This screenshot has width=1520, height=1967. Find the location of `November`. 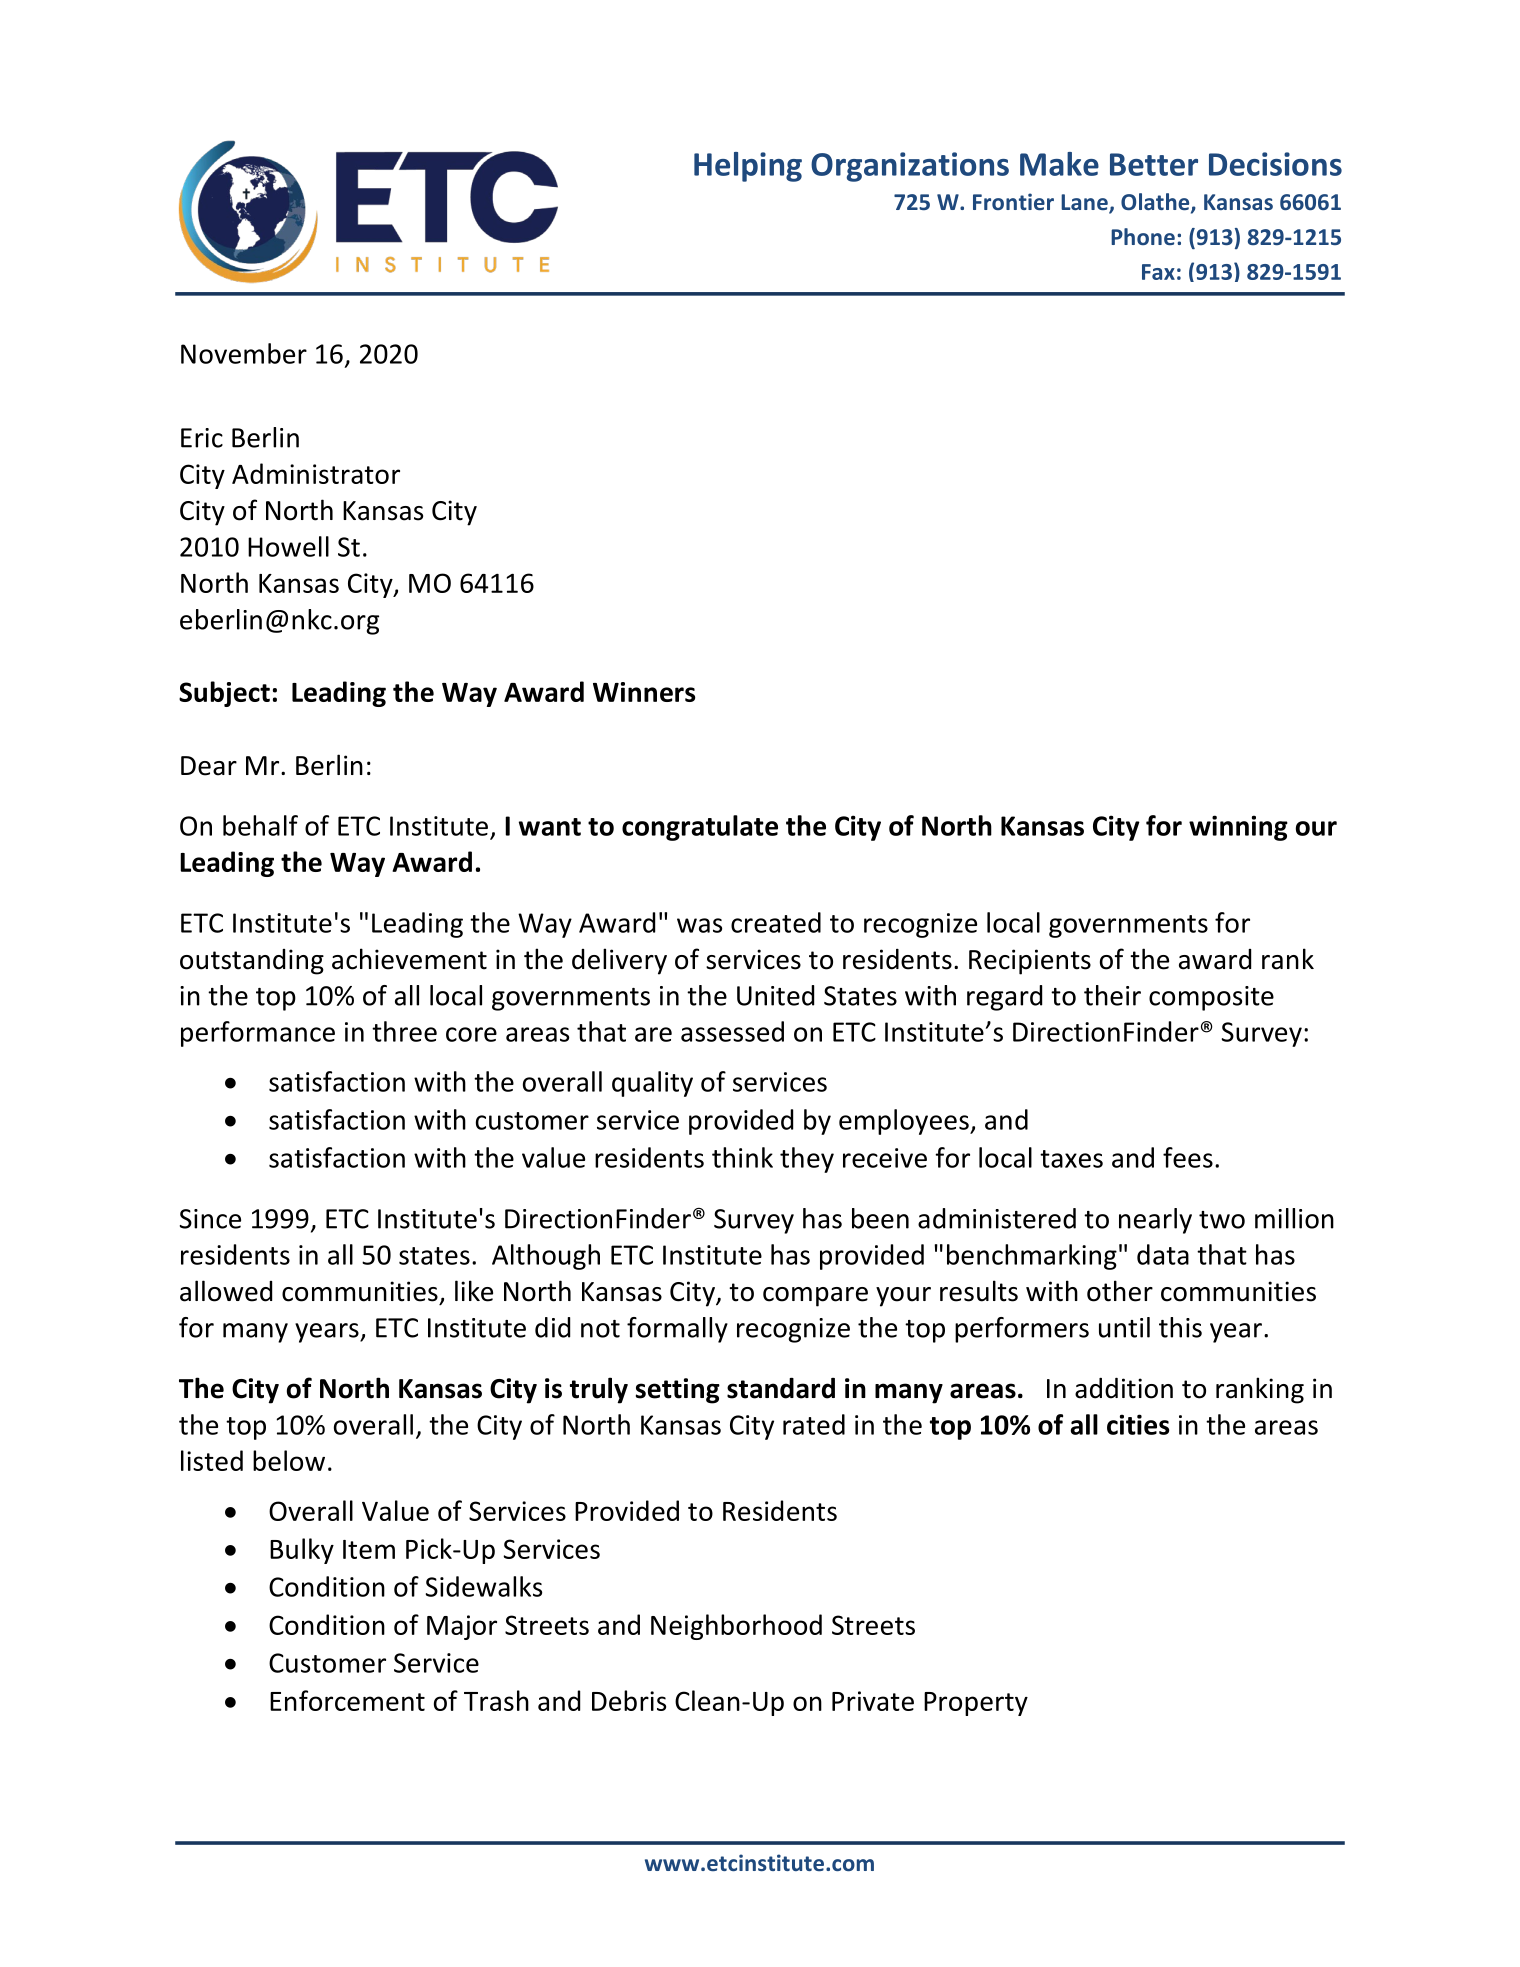

November is located at coordinates (244, 353).
